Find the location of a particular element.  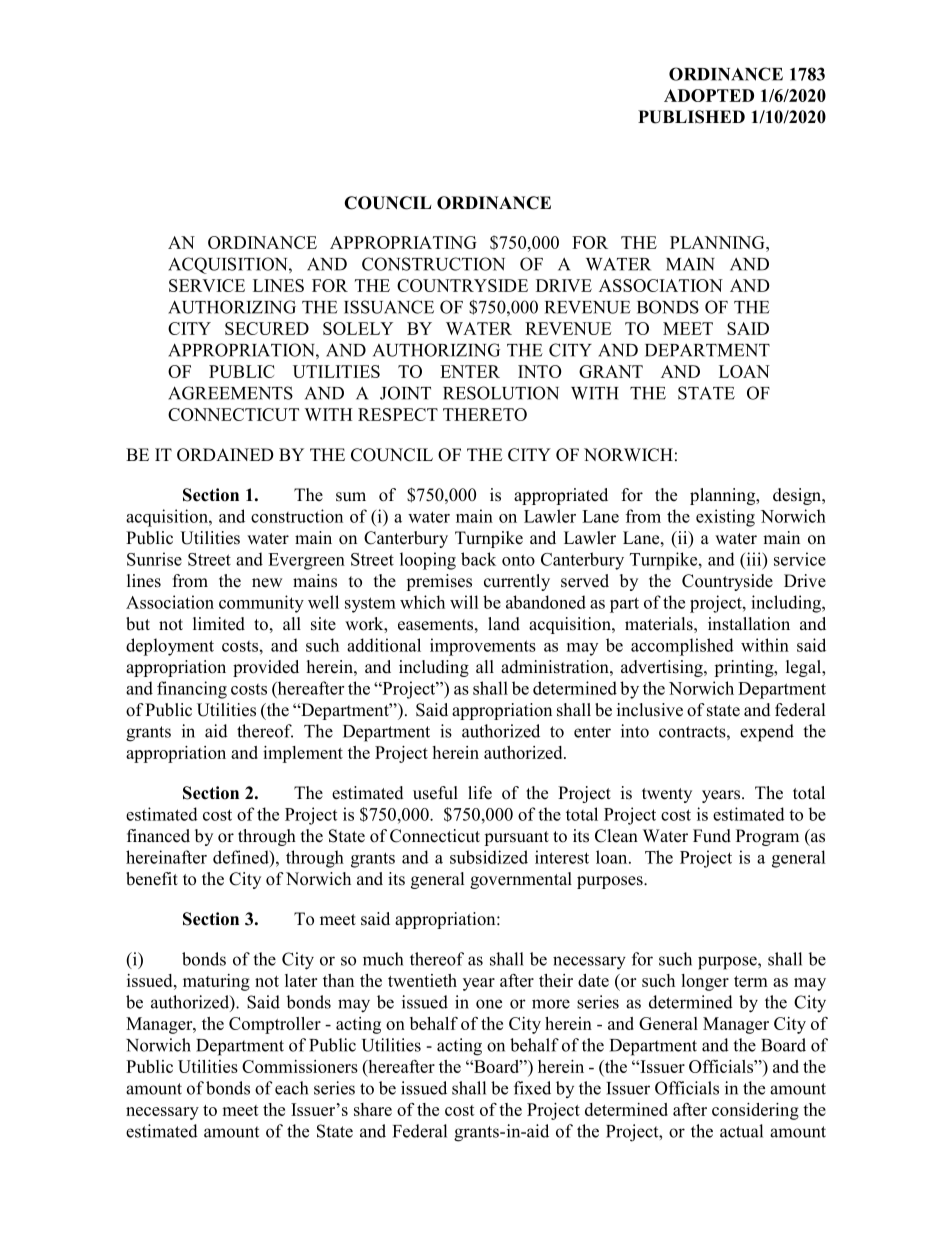

limited is located at coordinates (219, 624).
